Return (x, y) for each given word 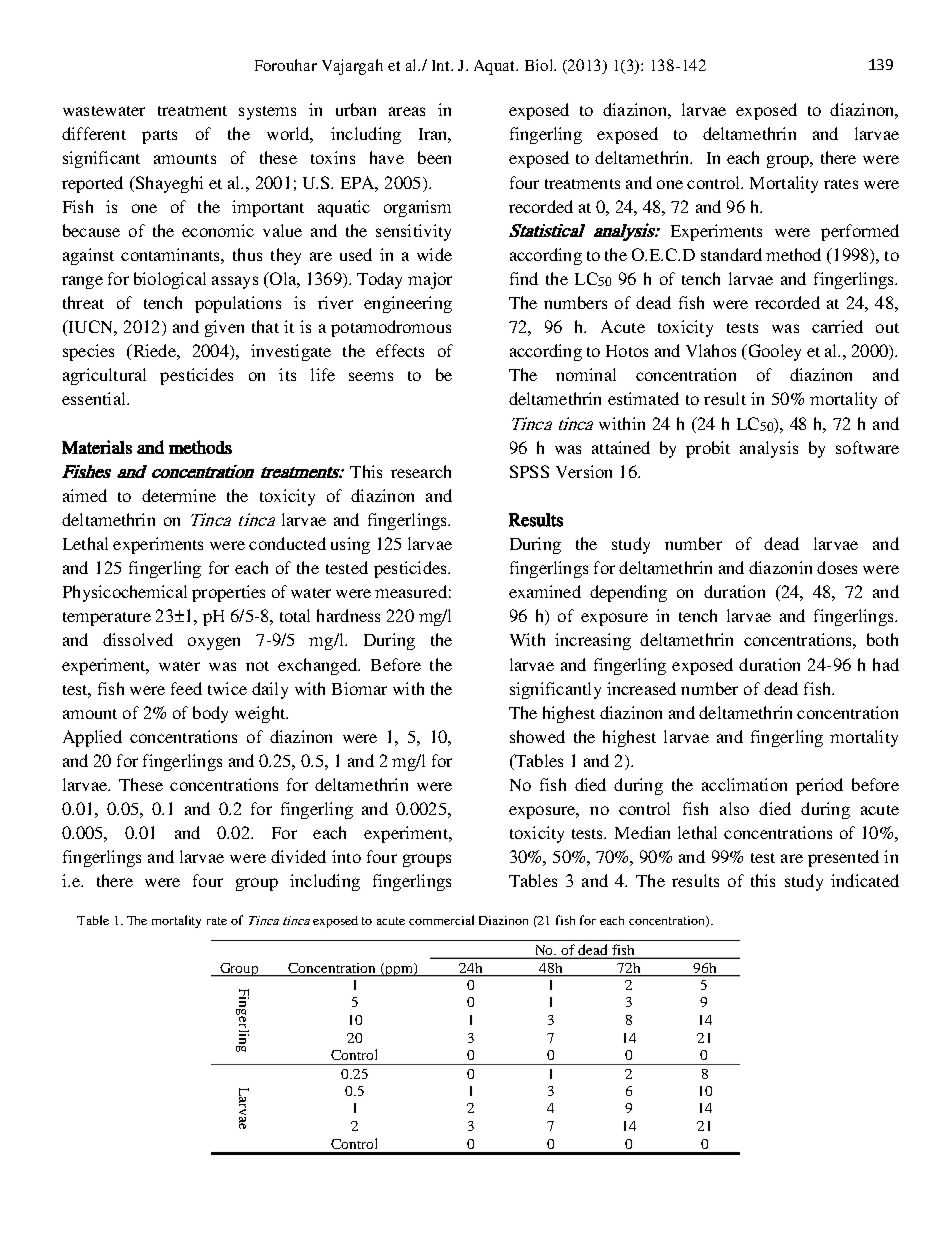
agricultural (104, 376)
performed (860, 232)
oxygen (214, 643)
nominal (586, 374)
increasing (593, 641)
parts (159, 137)
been (434, 157)
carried (837, 326)
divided (298, 856)
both (882, 639)
